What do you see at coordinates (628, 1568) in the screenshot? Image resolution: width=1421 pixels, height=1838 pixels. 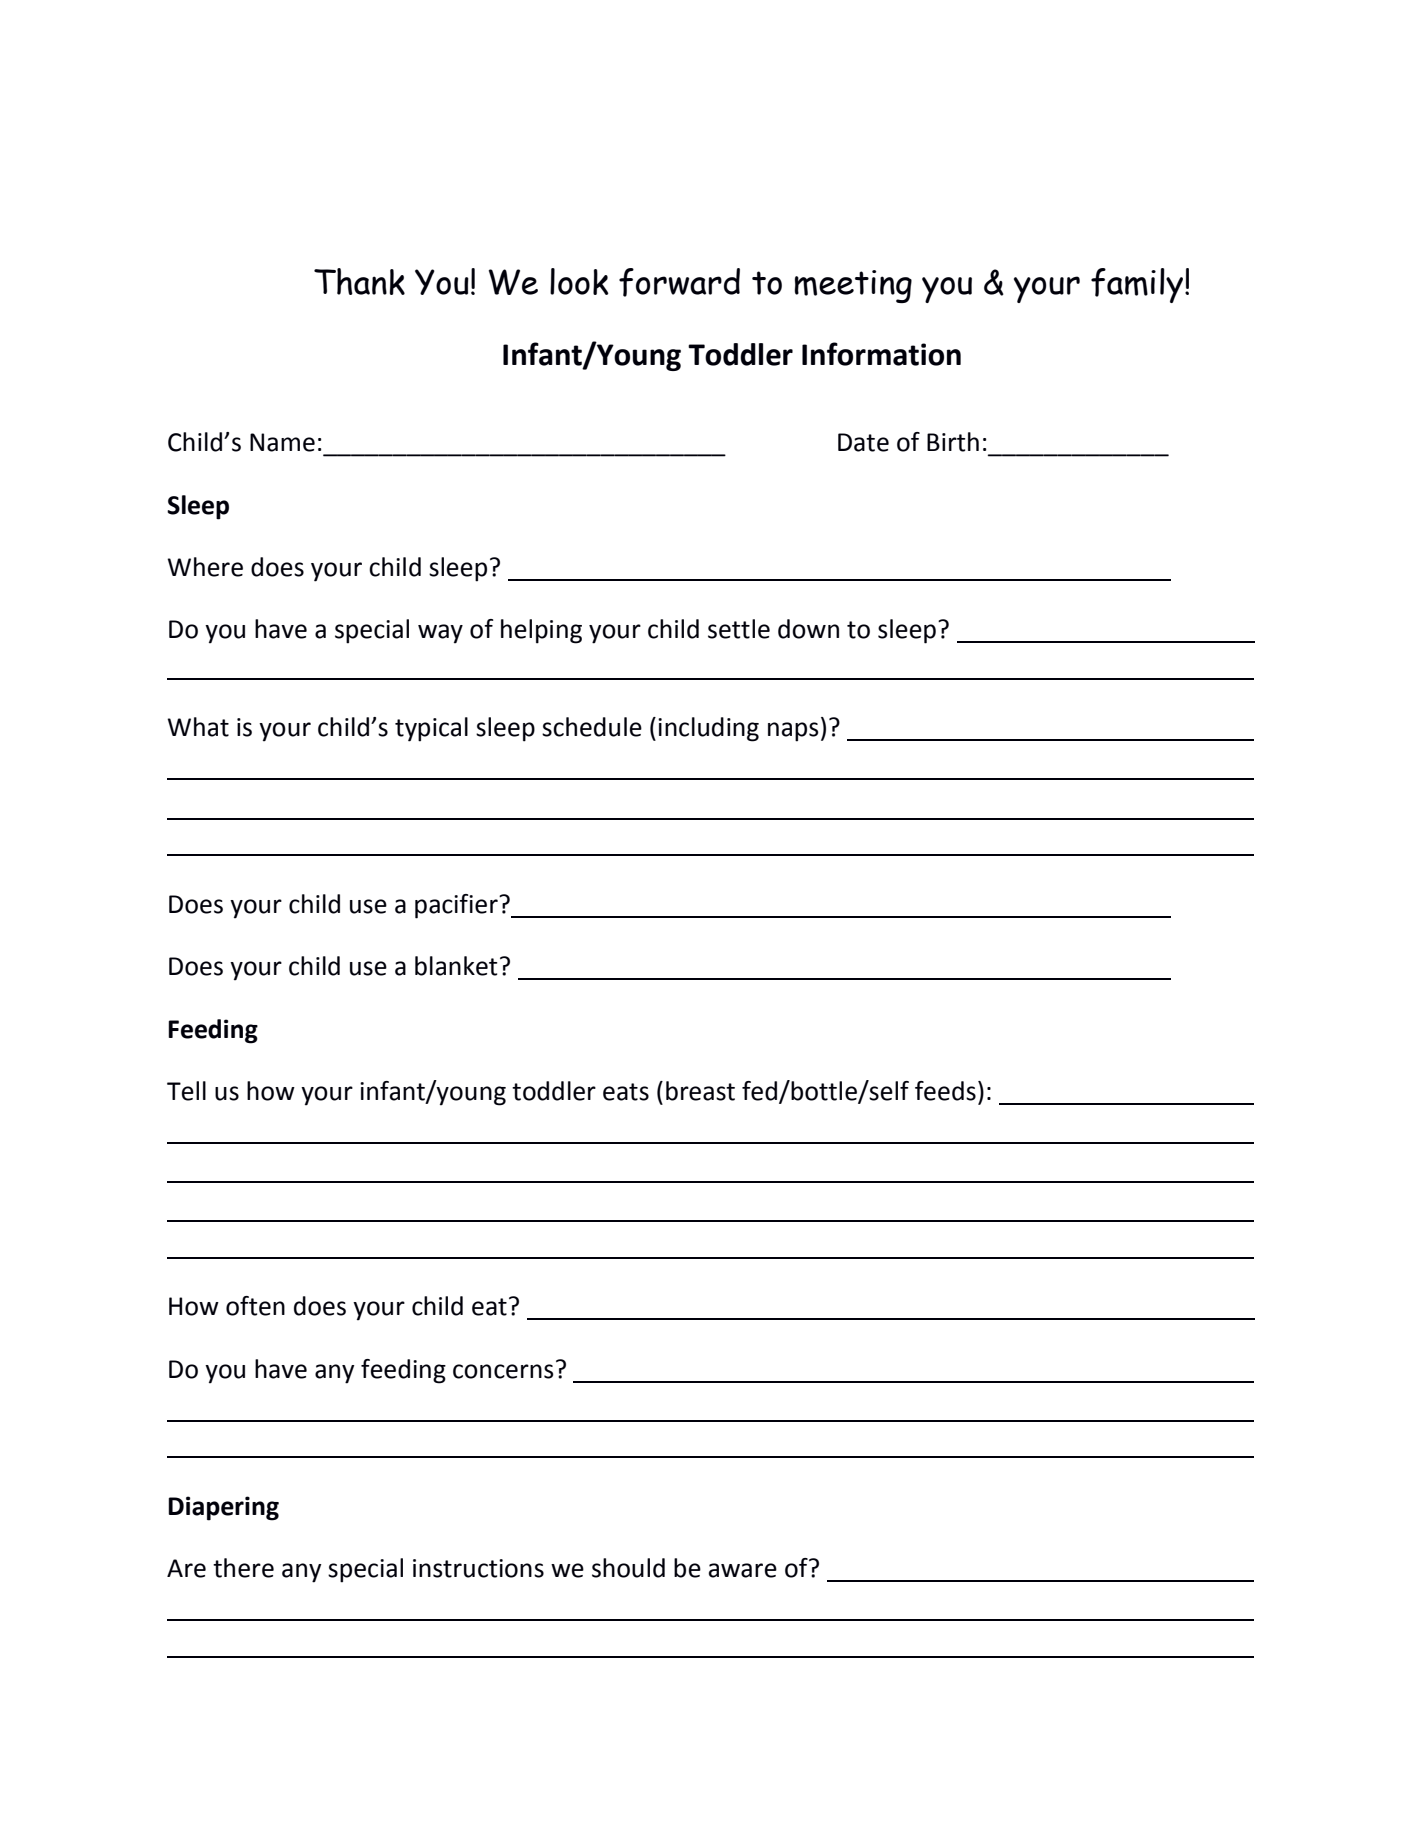 I see `should` at bounding box center [628, 1568].
